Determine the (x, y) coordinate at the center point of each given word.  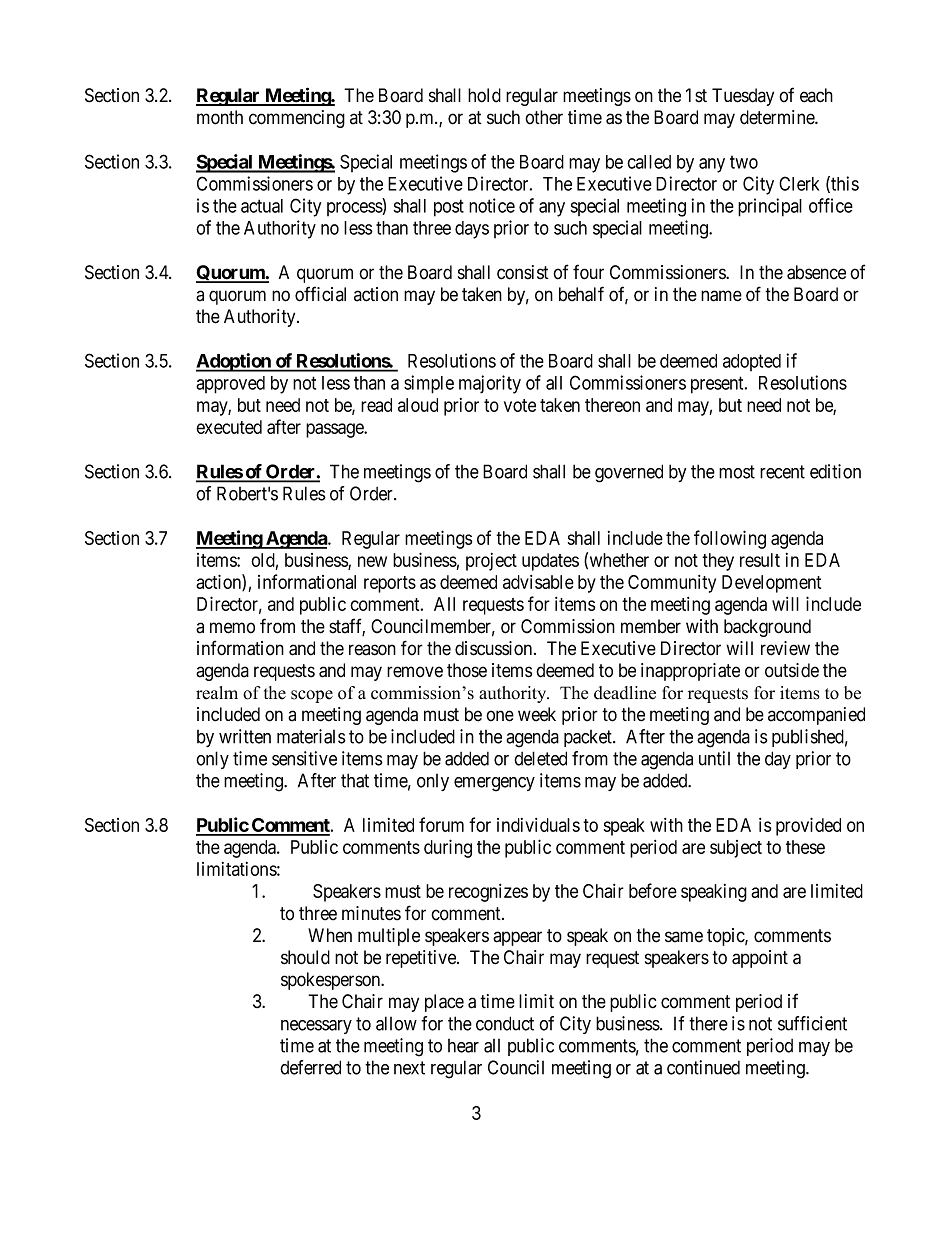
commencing (297, 119)
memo (232, 628)
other (544, 117)
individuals (538, 825)
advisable (538, 582)
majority (490, 384)
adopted (752, 362)
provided (808, 826)
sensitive (304, 758)
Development (771, 584)
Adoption (234, 362)
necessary (316, 1027)
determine (778, 117)
